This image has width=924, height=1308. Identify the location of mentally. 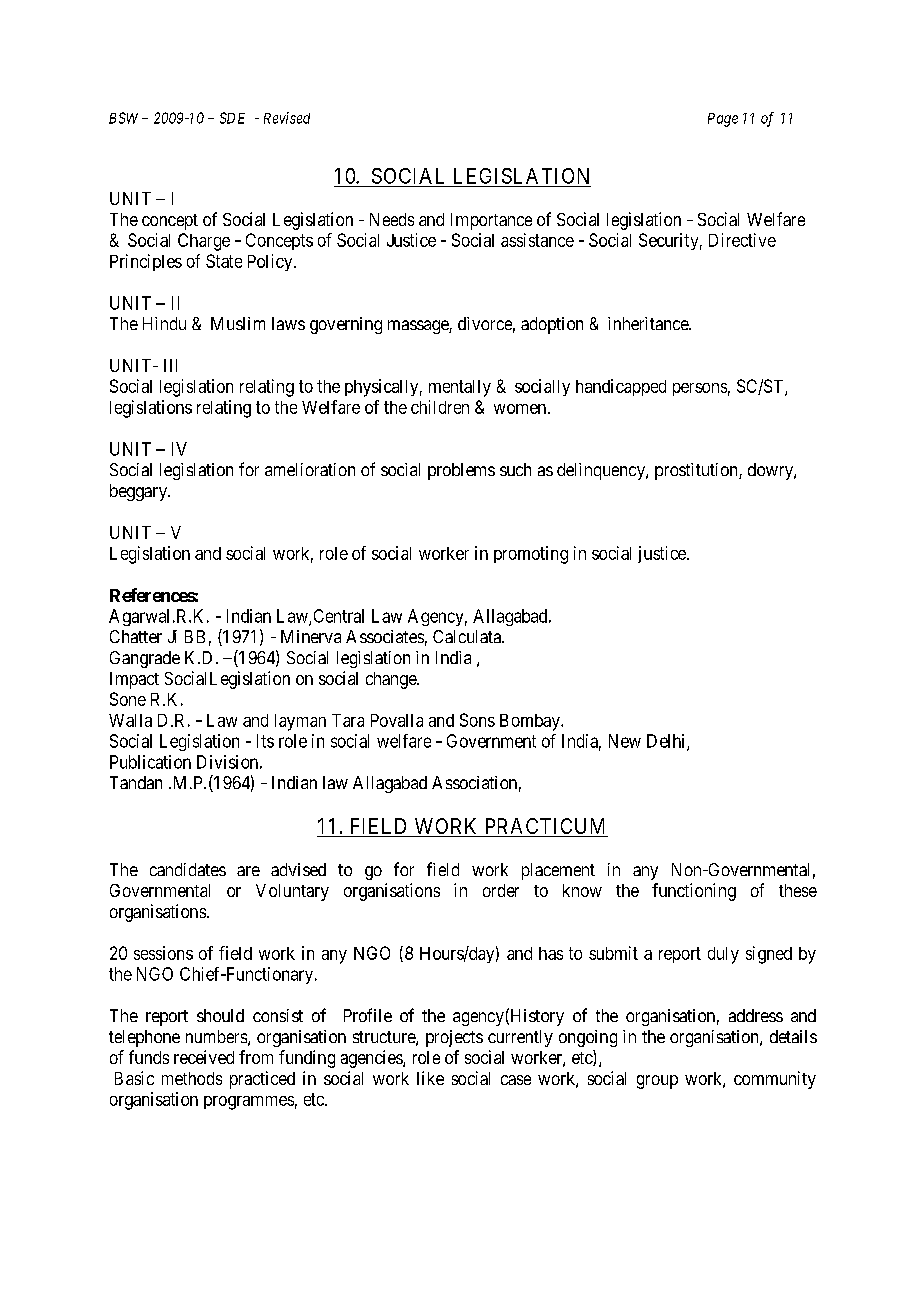
(460, 388).
